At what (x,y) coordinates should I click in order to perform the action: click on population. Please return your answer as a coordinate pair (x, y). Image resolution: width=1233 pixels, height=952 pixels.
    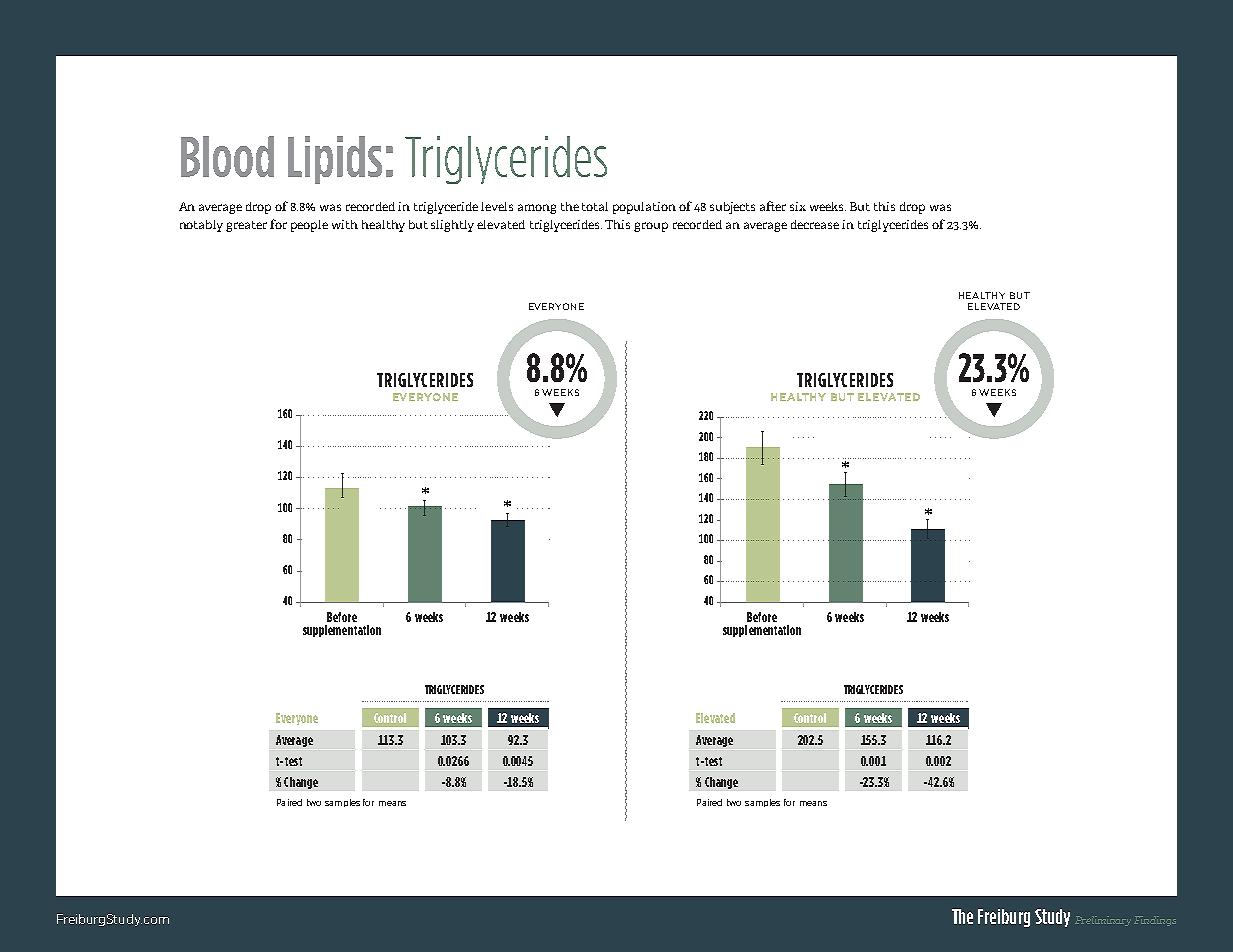
    Looking at the image, I should click on (644, 208).
